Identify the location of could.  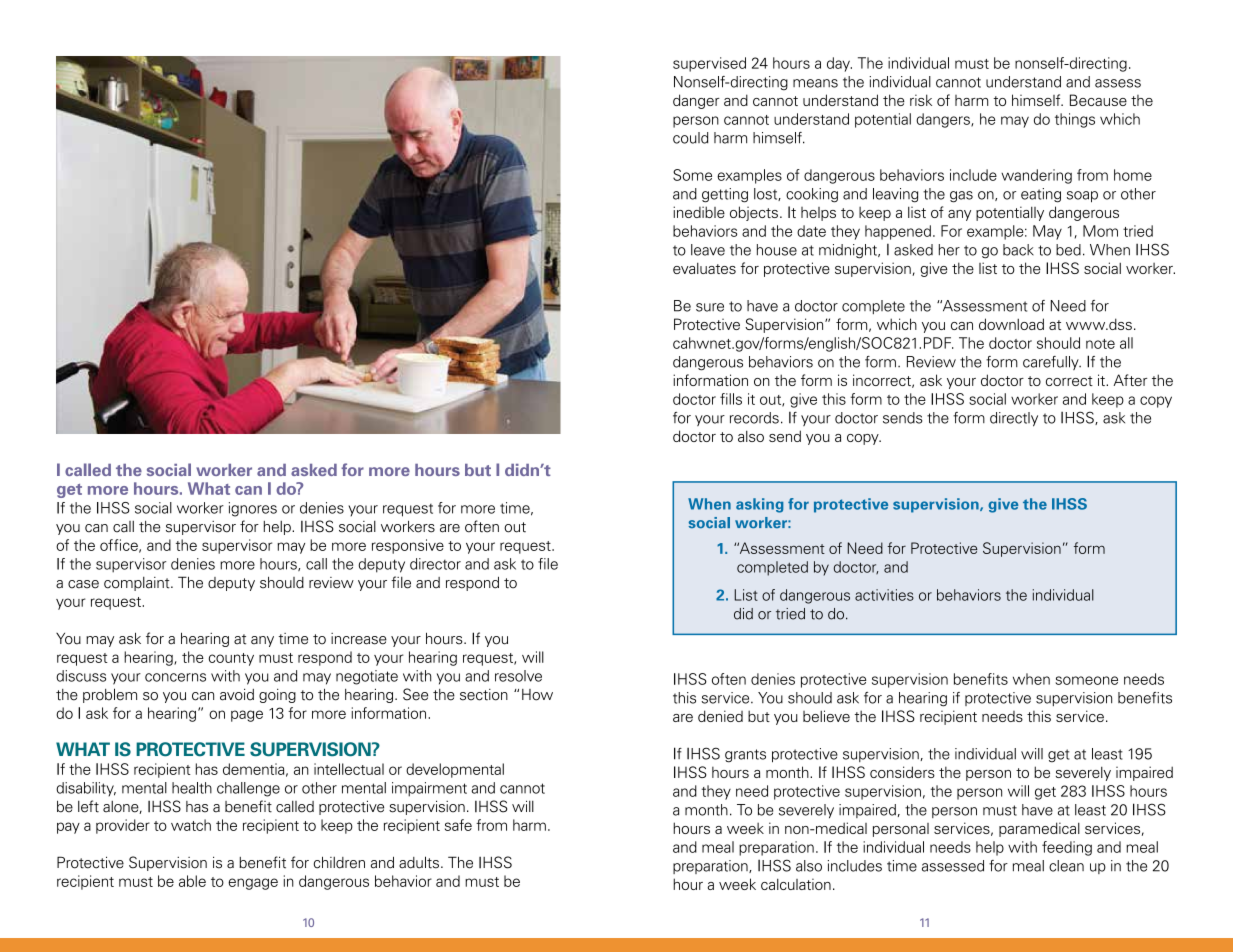
(690, 138).
